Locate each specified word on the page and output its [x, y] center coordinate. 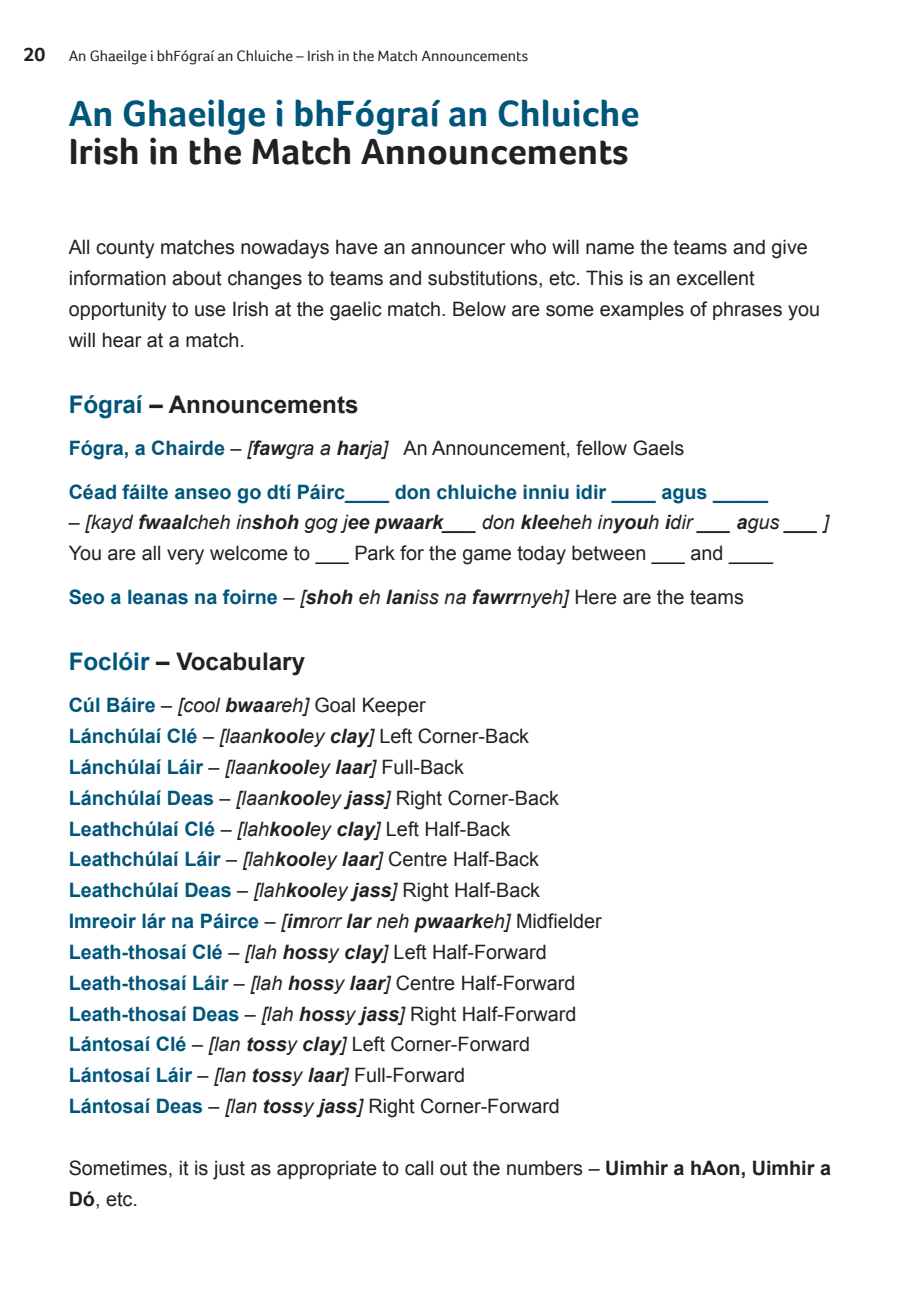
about [197, 278]
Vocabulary [240, 664]
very [185, 557]
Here [596, 597]
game [487, 557]
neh [392, 921]
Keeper [394, 706]
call [419, 1168]
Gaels [658, 448]
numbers [544, 1168]
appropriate [327, 1169]
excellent [716, 278]
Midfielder [559, 921]
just [229, 1170]
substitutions [484, 278]
